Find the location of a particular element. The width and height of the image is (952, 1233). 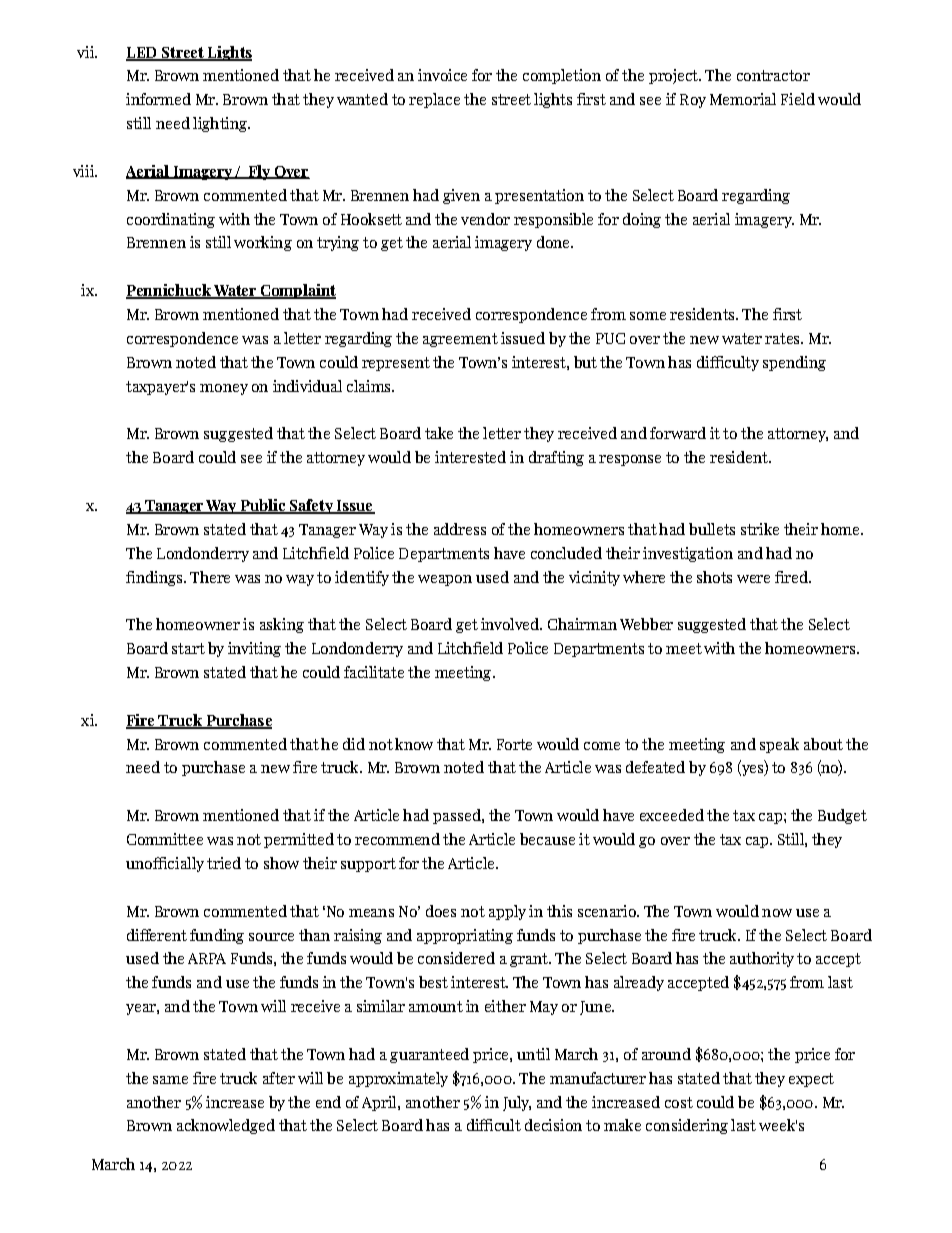

were is located at coordinates (753, 579).
